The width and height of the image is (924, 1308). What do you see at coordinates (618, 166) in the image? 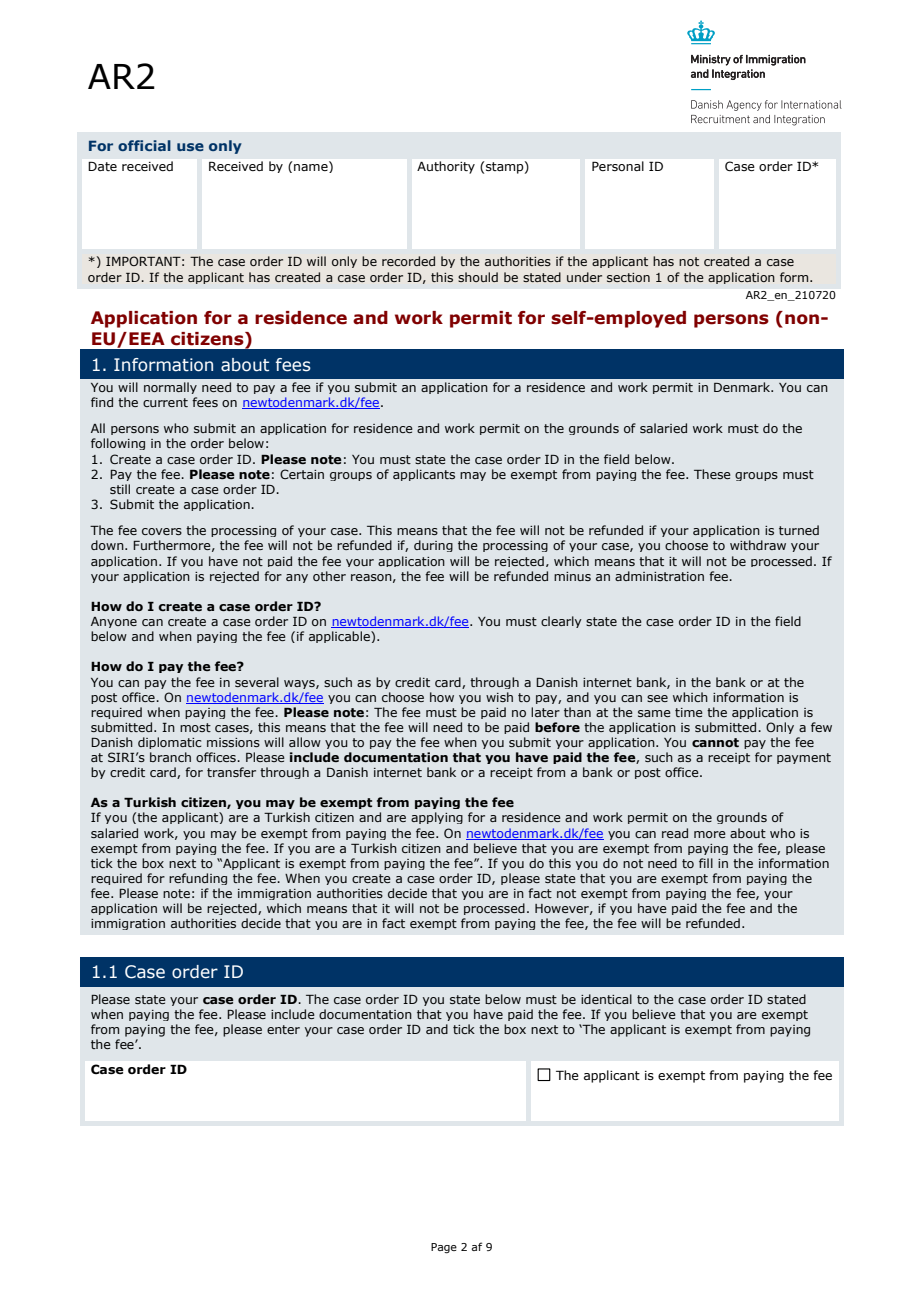
I see `Personal` at bounding box center [618, 166].
